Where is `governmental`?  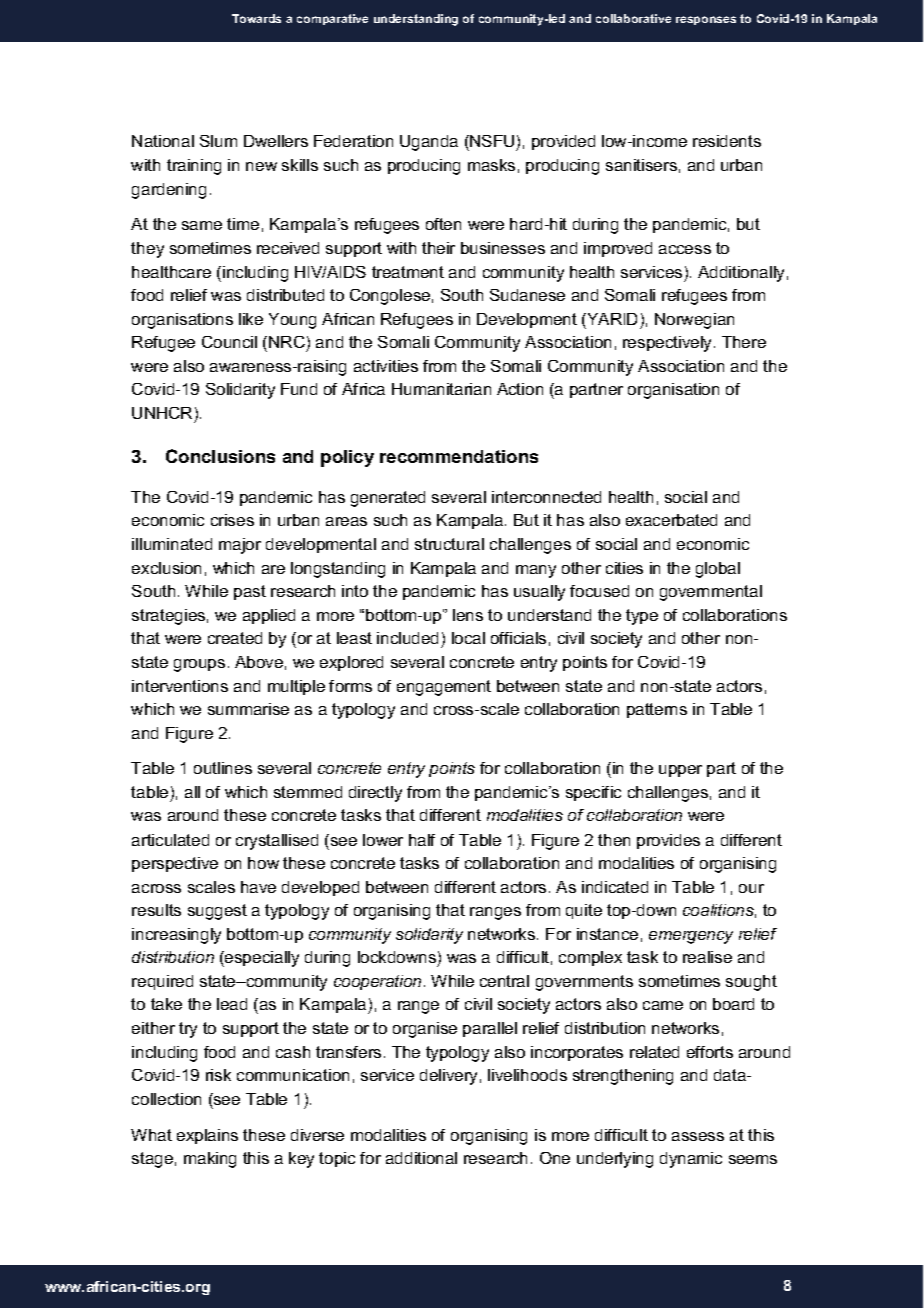
governmental is located at coordinates (711, 593).
